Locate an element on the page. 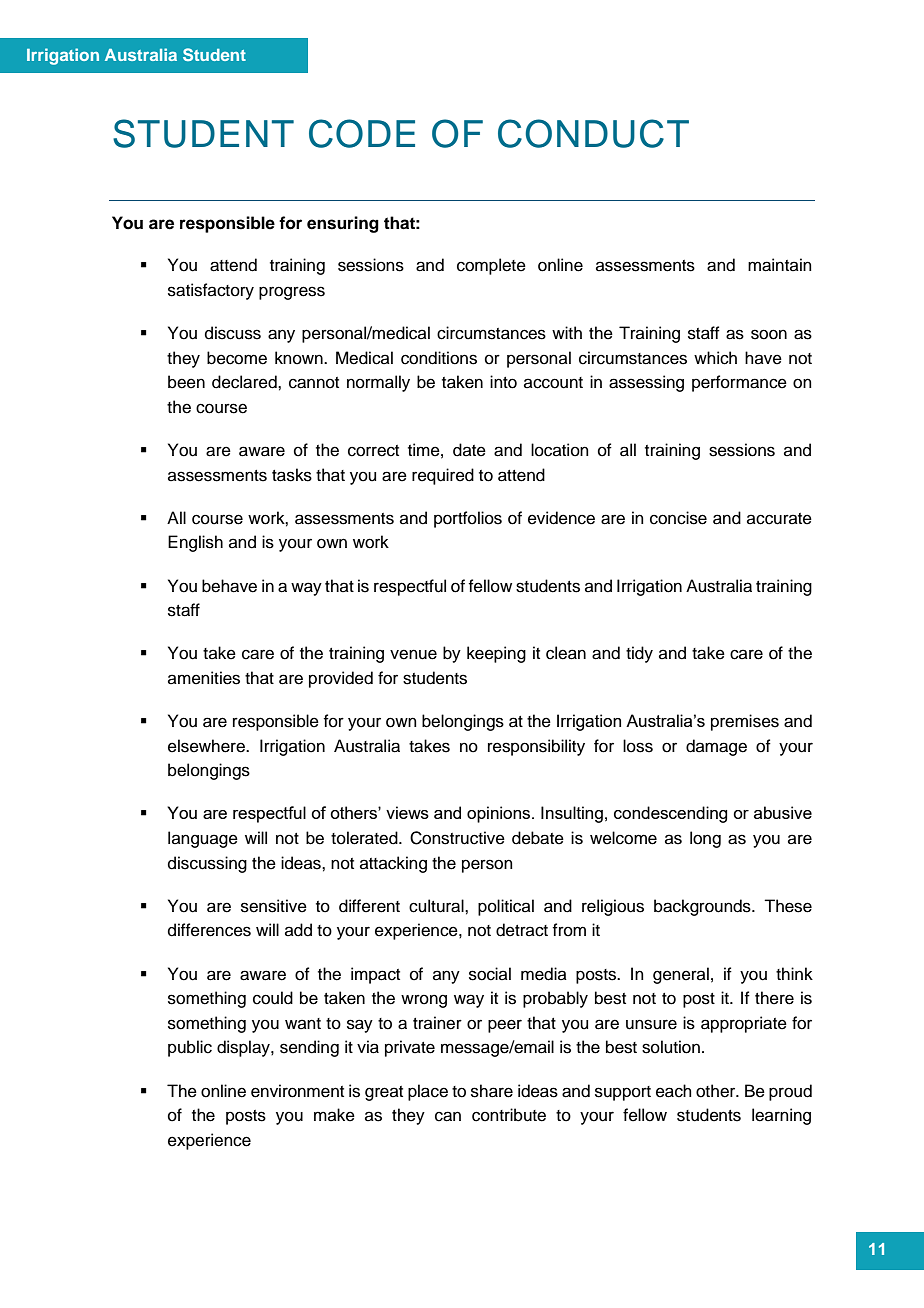 The width and height of the page is (924, 1308). sensitive is located at coordinates (274, 906).
